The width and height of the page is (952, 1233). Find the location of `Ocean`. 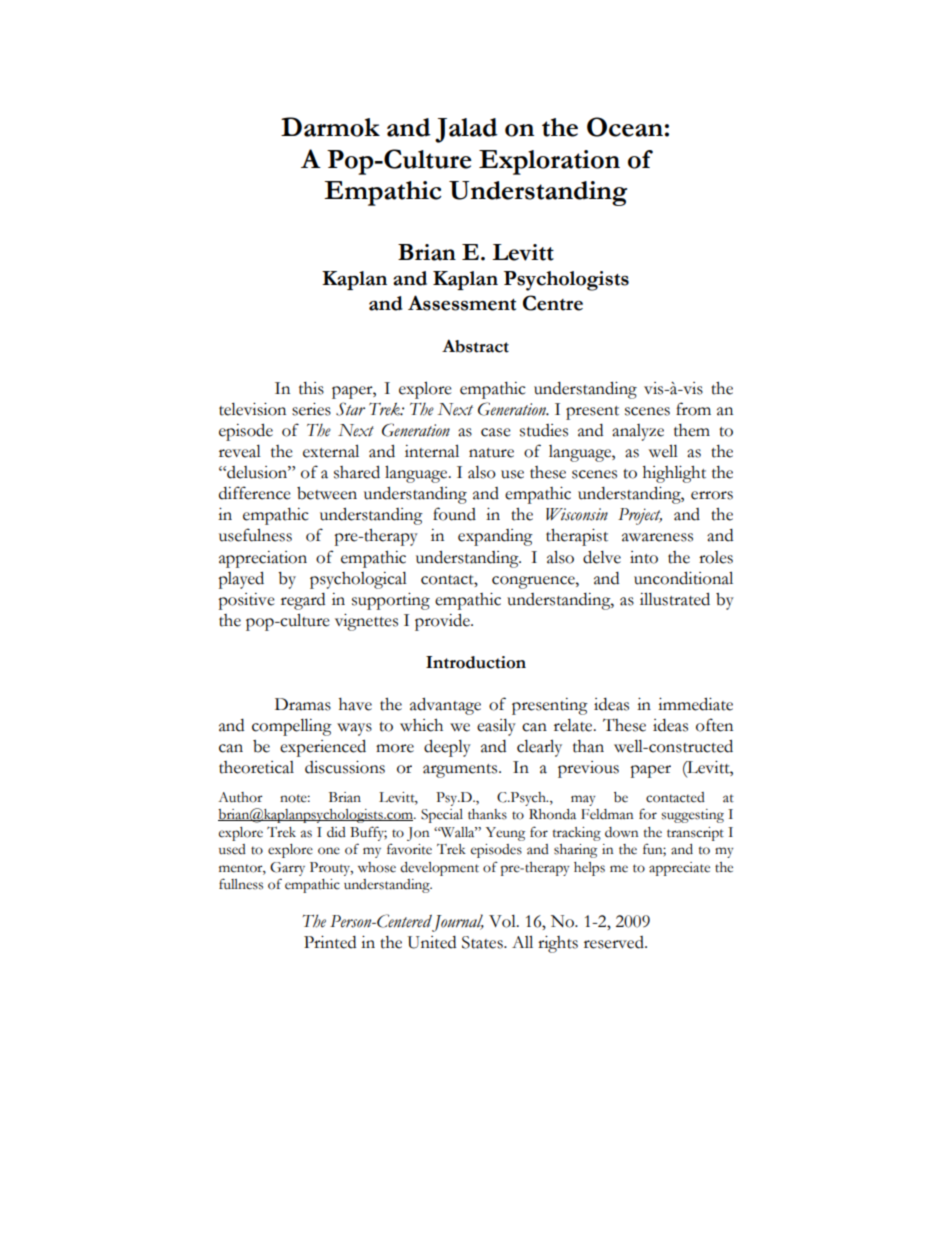

Ocean is located at coordinates (625, 127).
